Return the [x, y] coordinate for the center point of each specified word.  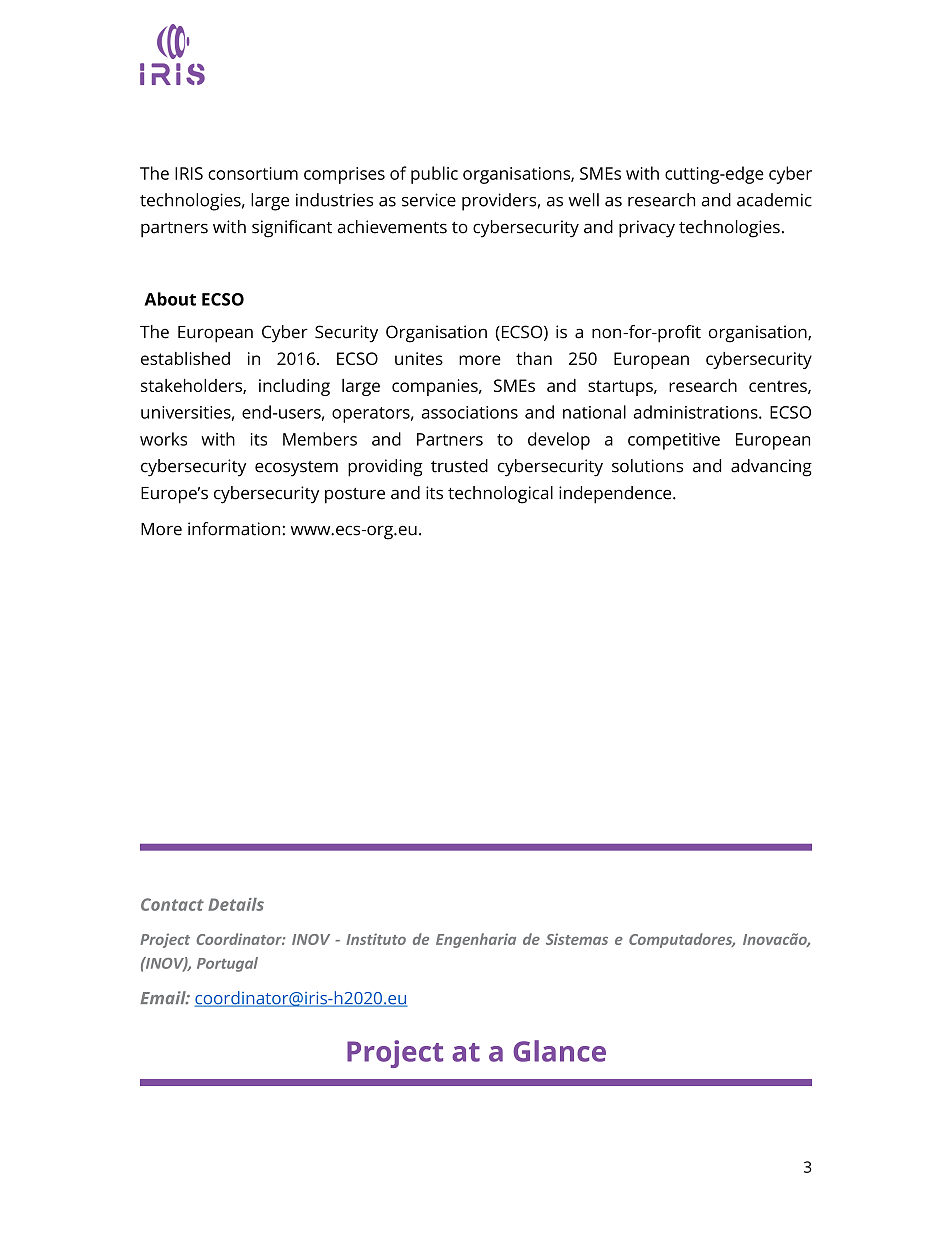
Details [236, 904]
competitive [674, 441]
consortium [253, 173]
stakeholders [192, 386]
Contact [172, 904]
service [429, 200]
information [234, 529]
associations [470, 412]
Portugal [227, 964]
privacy [647, 229]
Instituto [376, 939]
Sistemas [577, 939]
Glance [559, 1051]
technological [500, 495]
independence [616, 495]
